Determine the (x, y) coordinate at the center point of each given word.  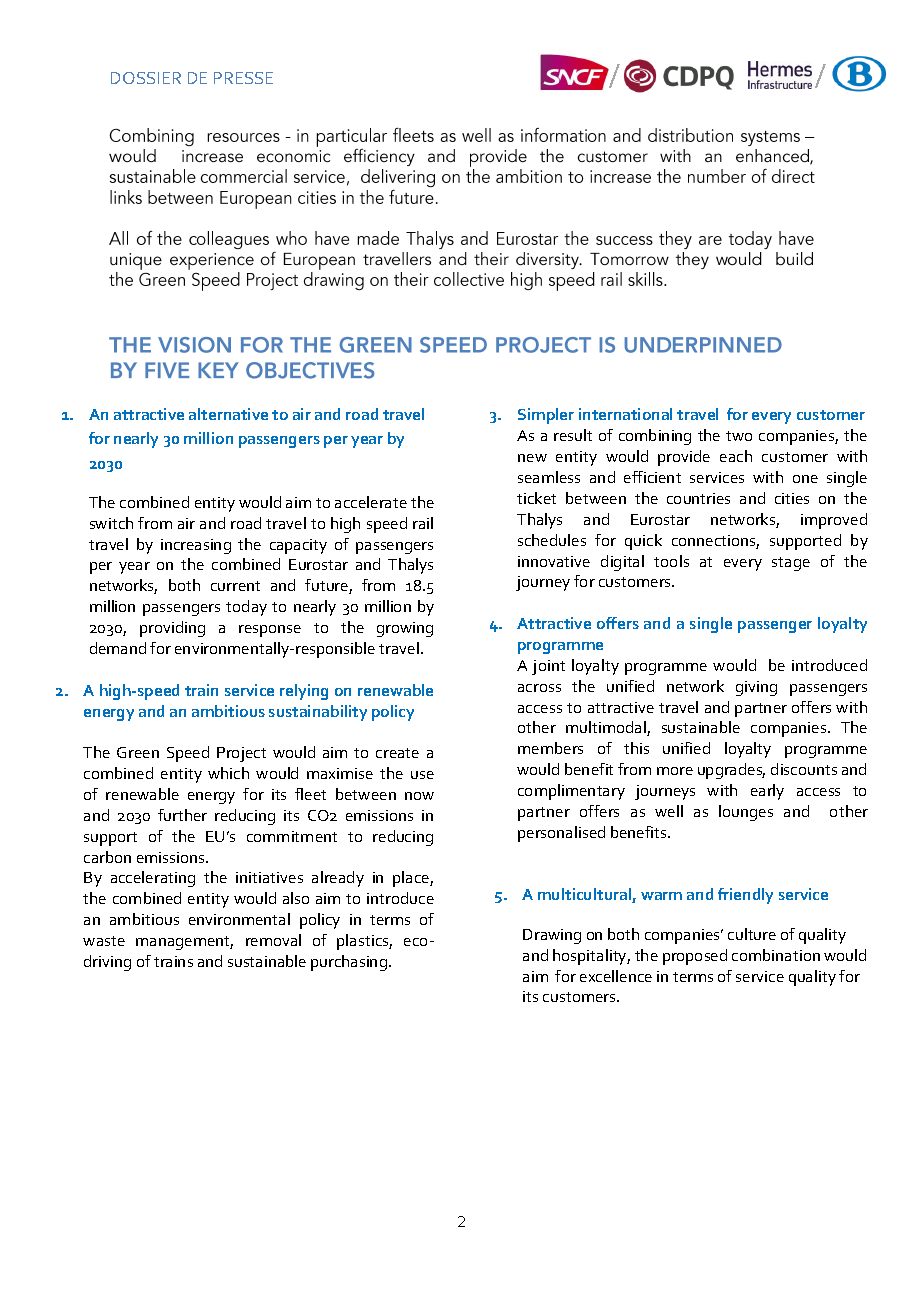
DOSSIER (146, 78)
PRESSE (243, 78)
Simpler (546, 416)
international (625, 414)
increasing (196, 546)
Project (241, 754)
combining (655, 437)
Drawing (552, 936)
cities (792, 498)
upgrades (731, 771)
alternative (228, 414)
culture (752, 934)
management (184, 943)
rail (423, 523)
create (397, 753)
